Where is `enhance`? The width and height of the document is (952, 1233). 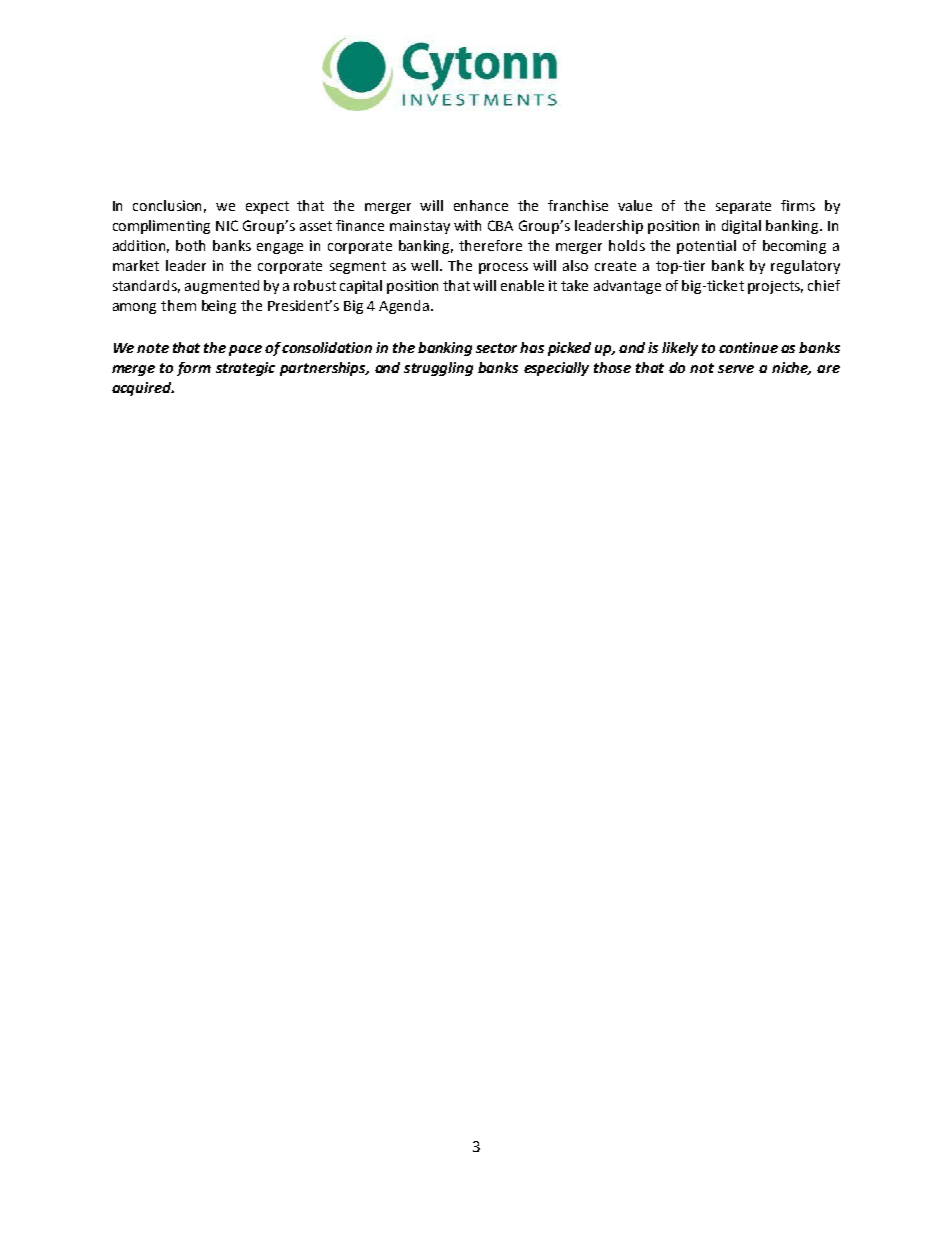 enhance is located at coordinates (481, 205).
